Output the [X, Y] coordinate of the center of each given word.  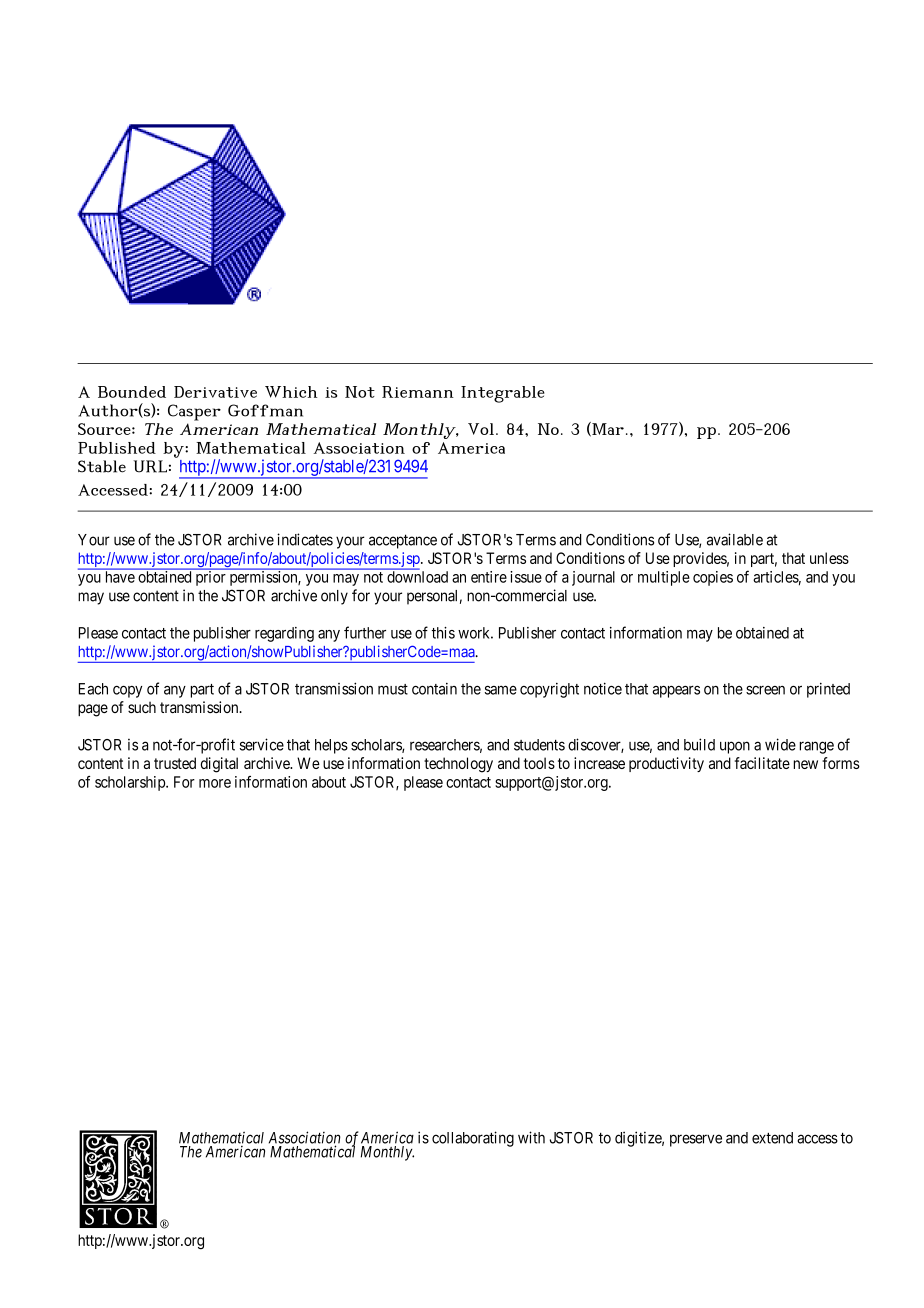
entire [489, 577]
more [215, 783]
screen [765, 690]
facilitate [762, 763]
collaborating [473, 1139]
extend [772, 1138]
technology [458, 765]
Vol [481, 429]
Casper [194, 412]
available [735, 539]
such [142, 707]
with [531, 1137]
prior [210, 577]
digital [219, 765]
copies [713, 578]
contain [434, 689]
